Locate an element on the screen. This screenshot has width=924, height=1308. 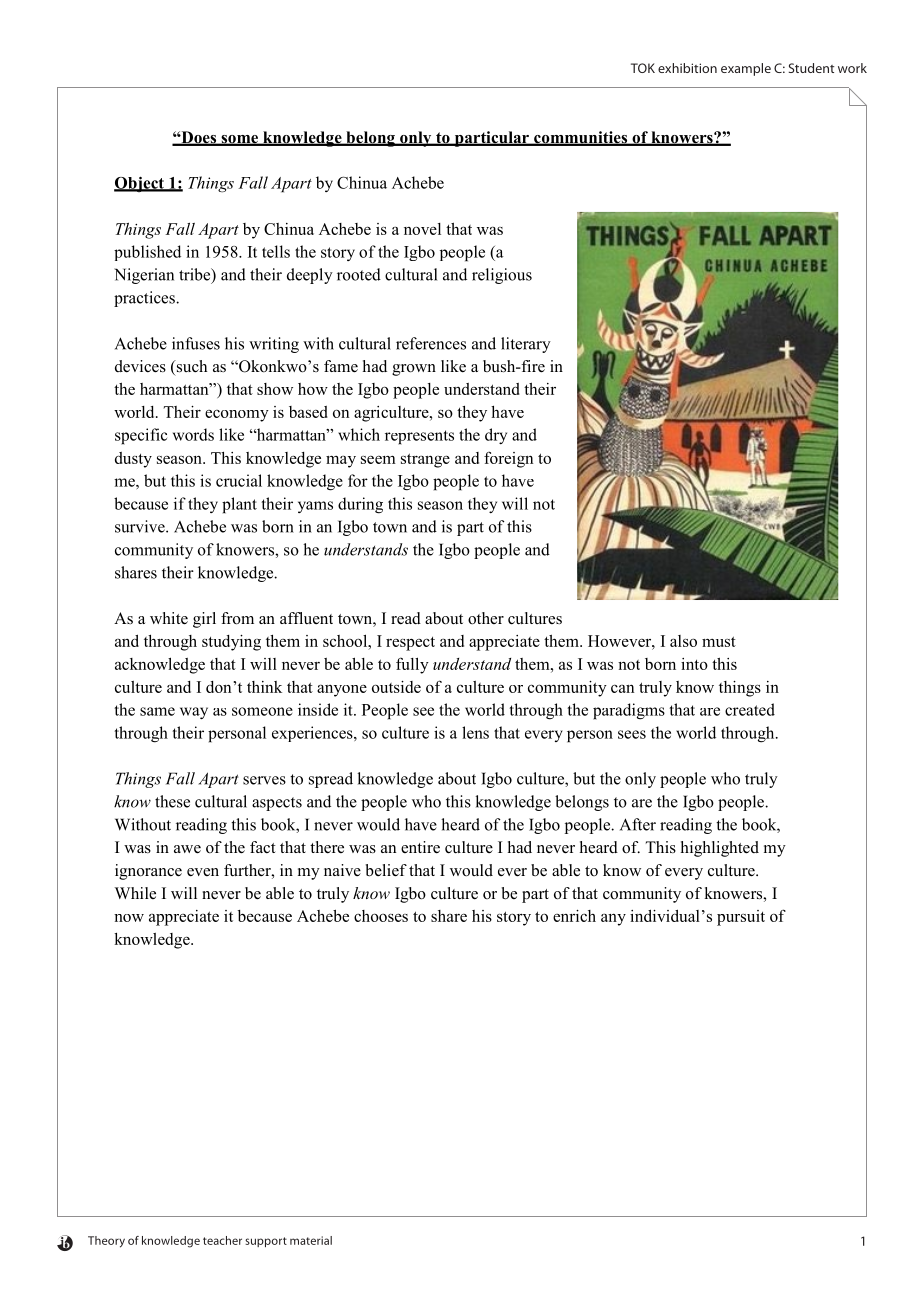
TOK is located at coordinates (643, 68).
